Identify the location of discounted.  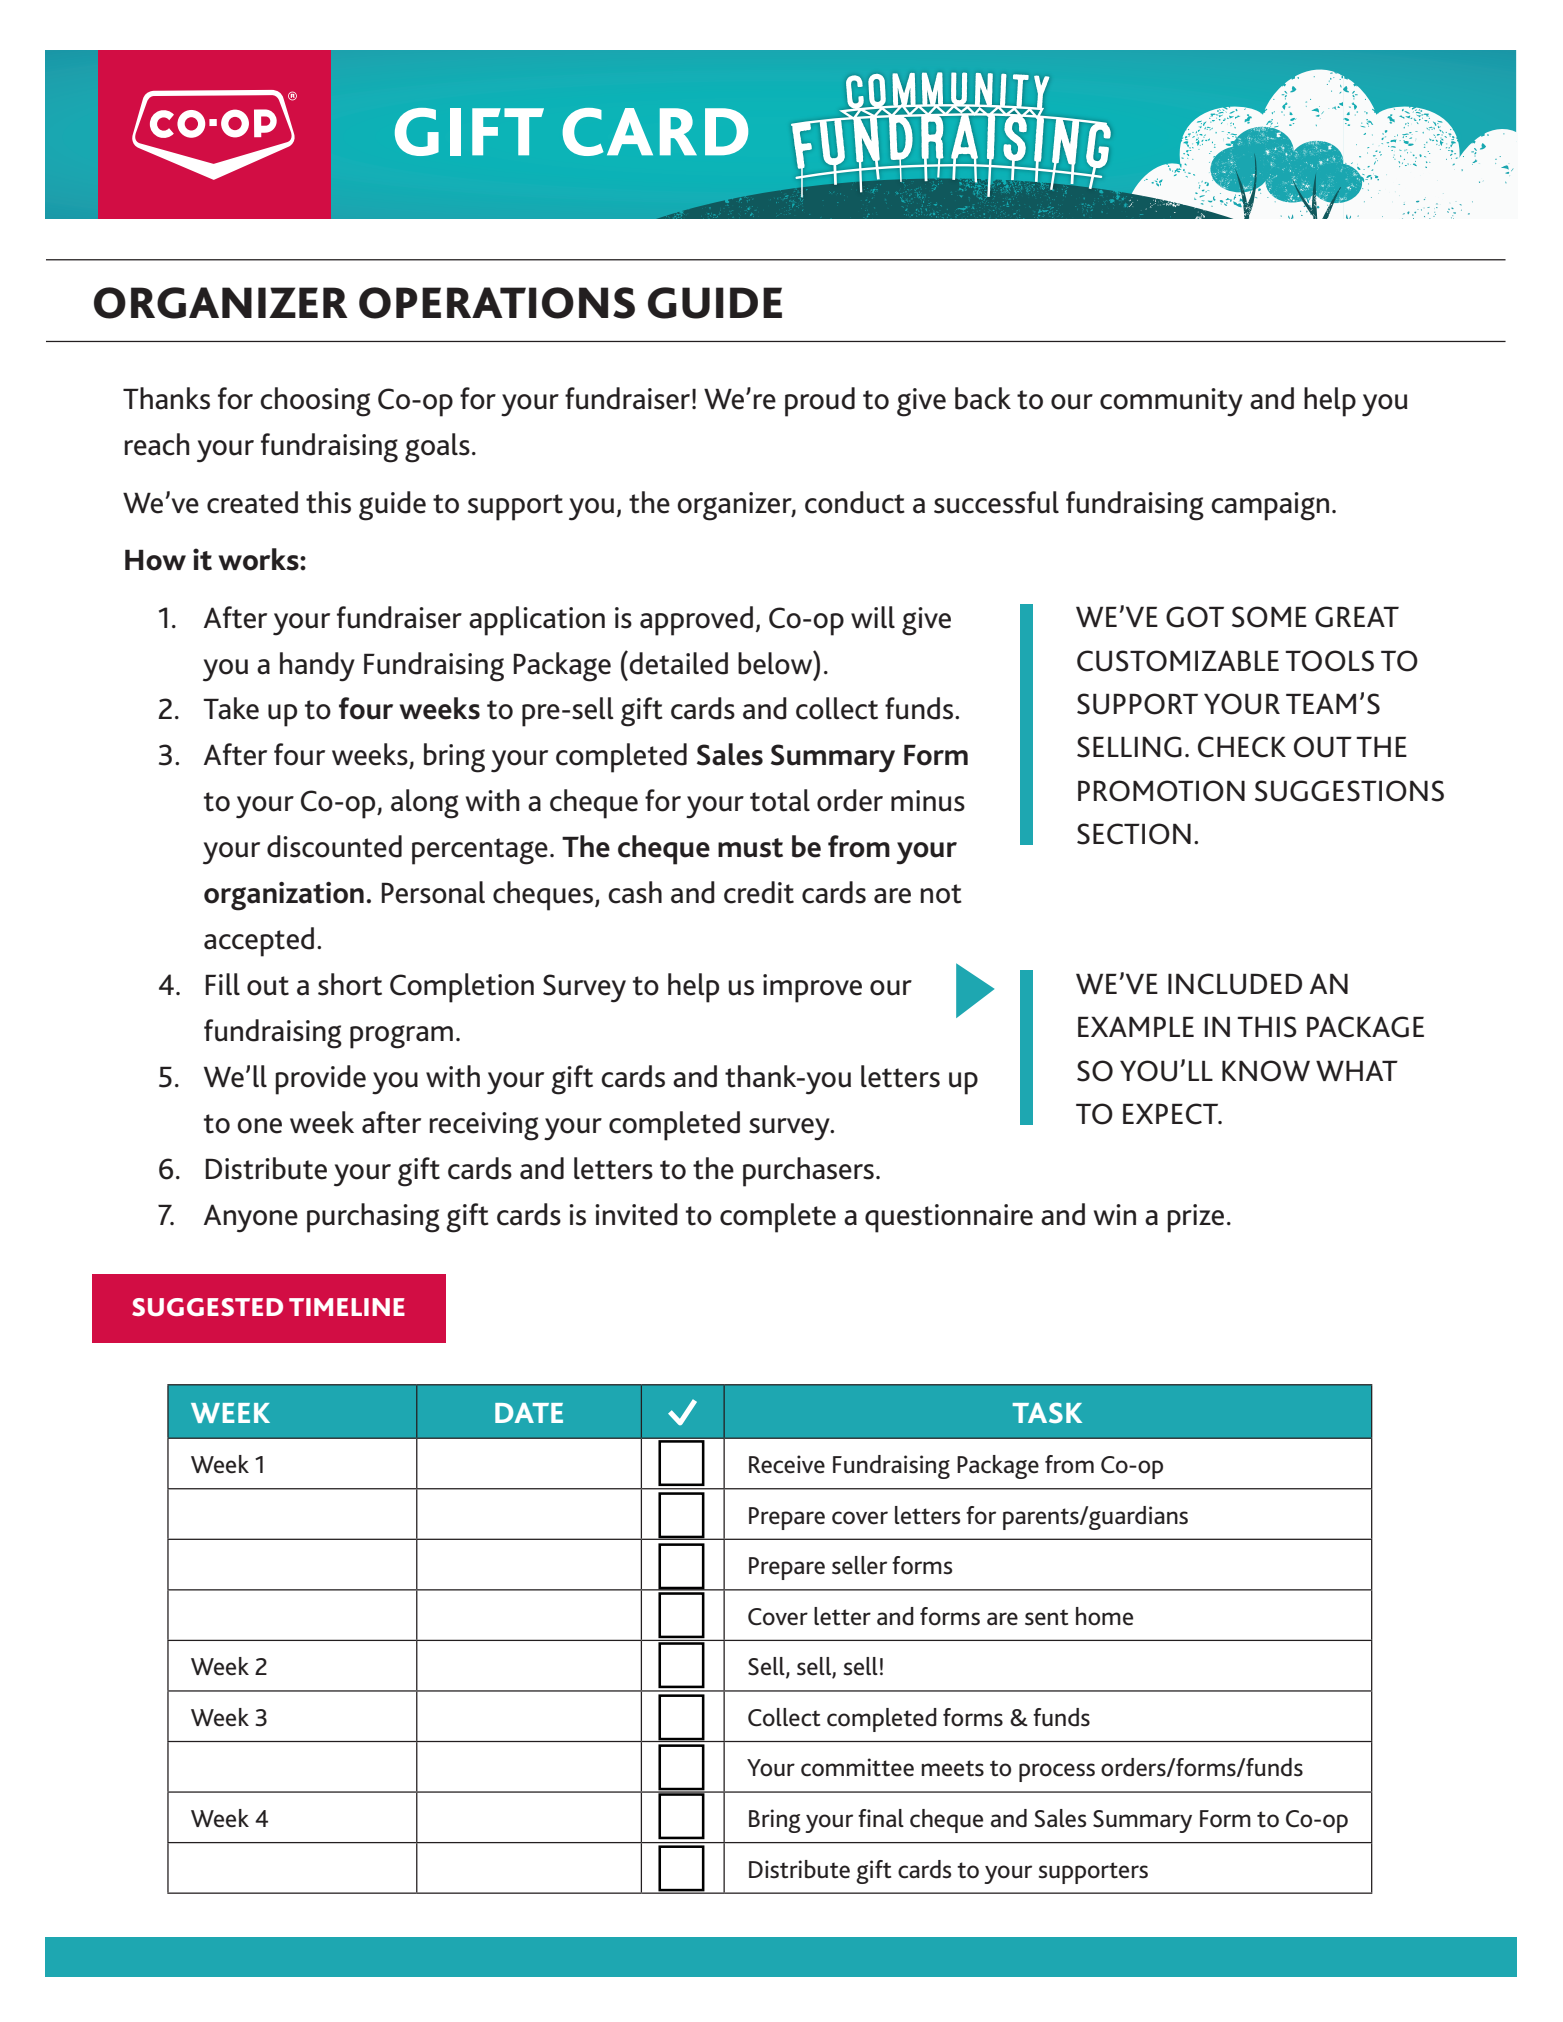
(334, 846).
